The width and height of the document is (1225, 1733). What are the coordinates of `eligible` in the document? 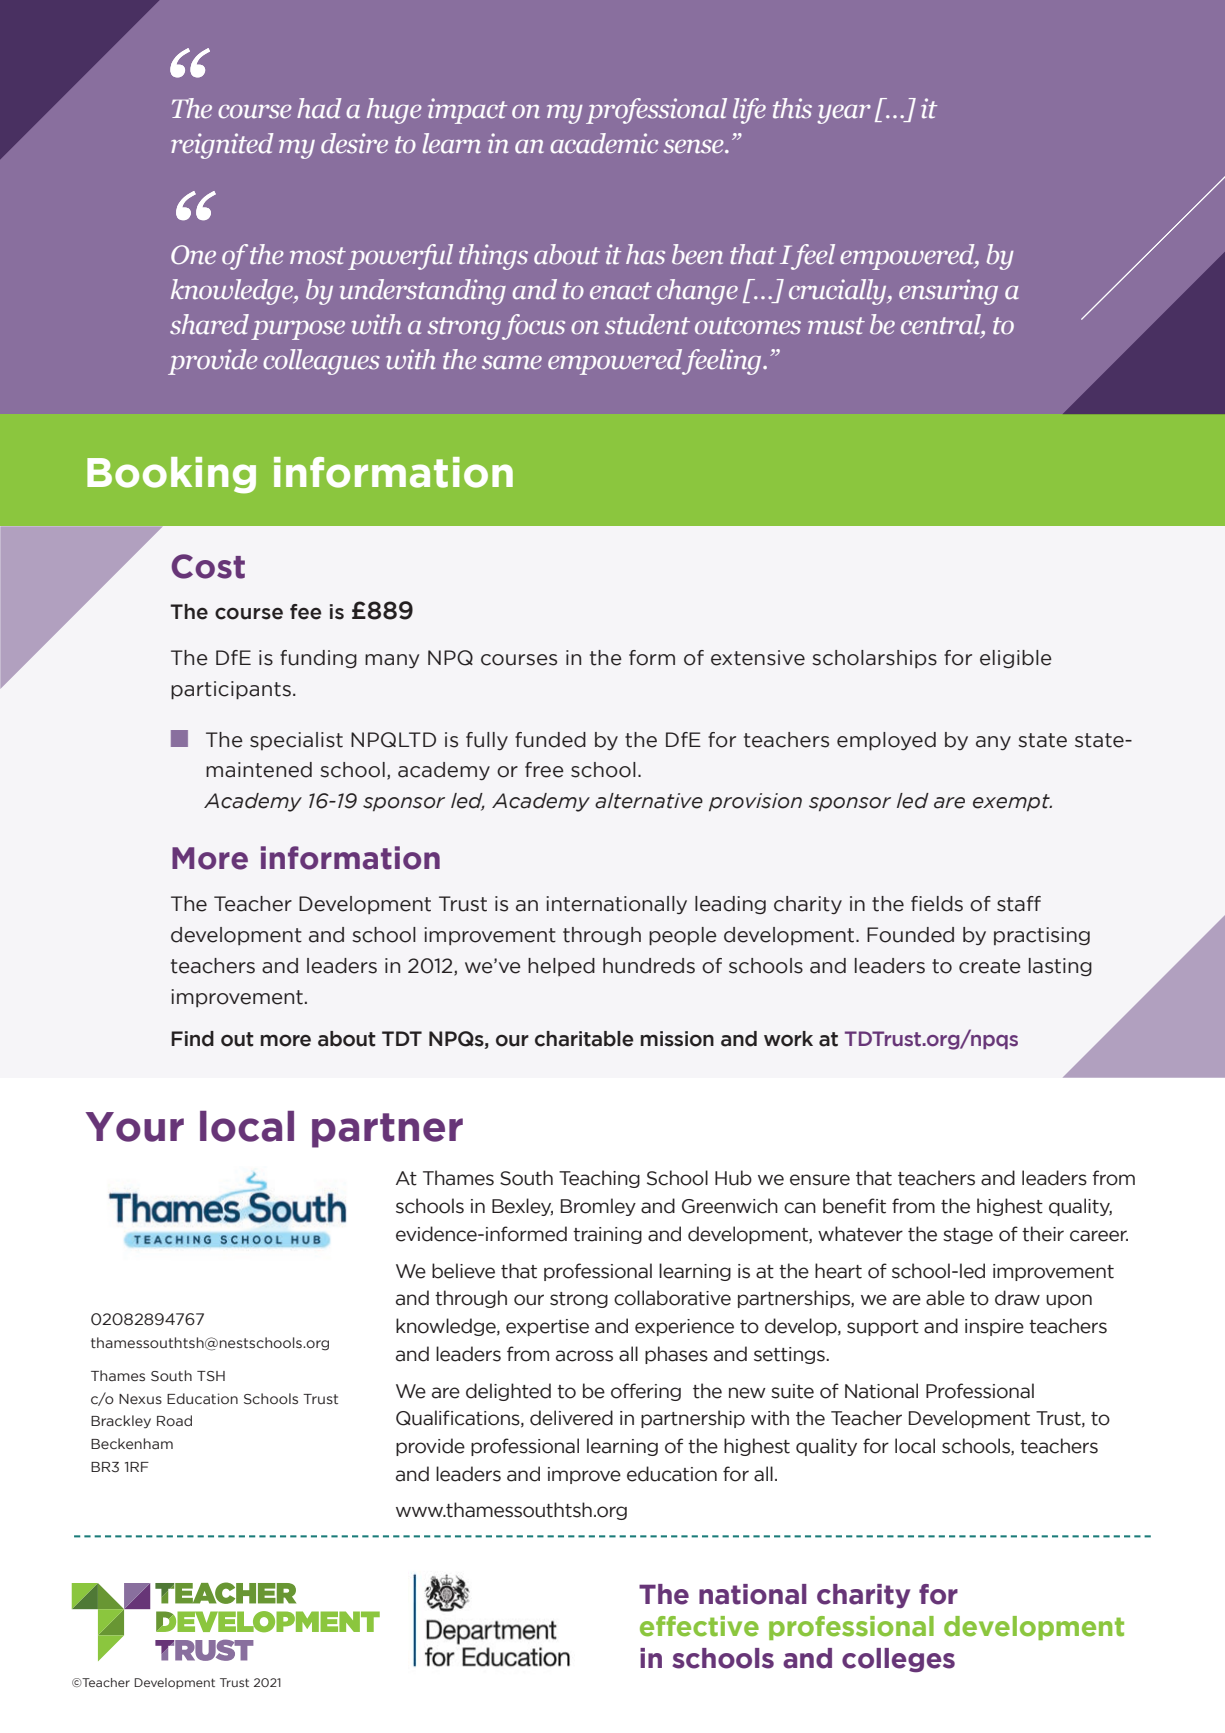 It's located at (1016, 659).
